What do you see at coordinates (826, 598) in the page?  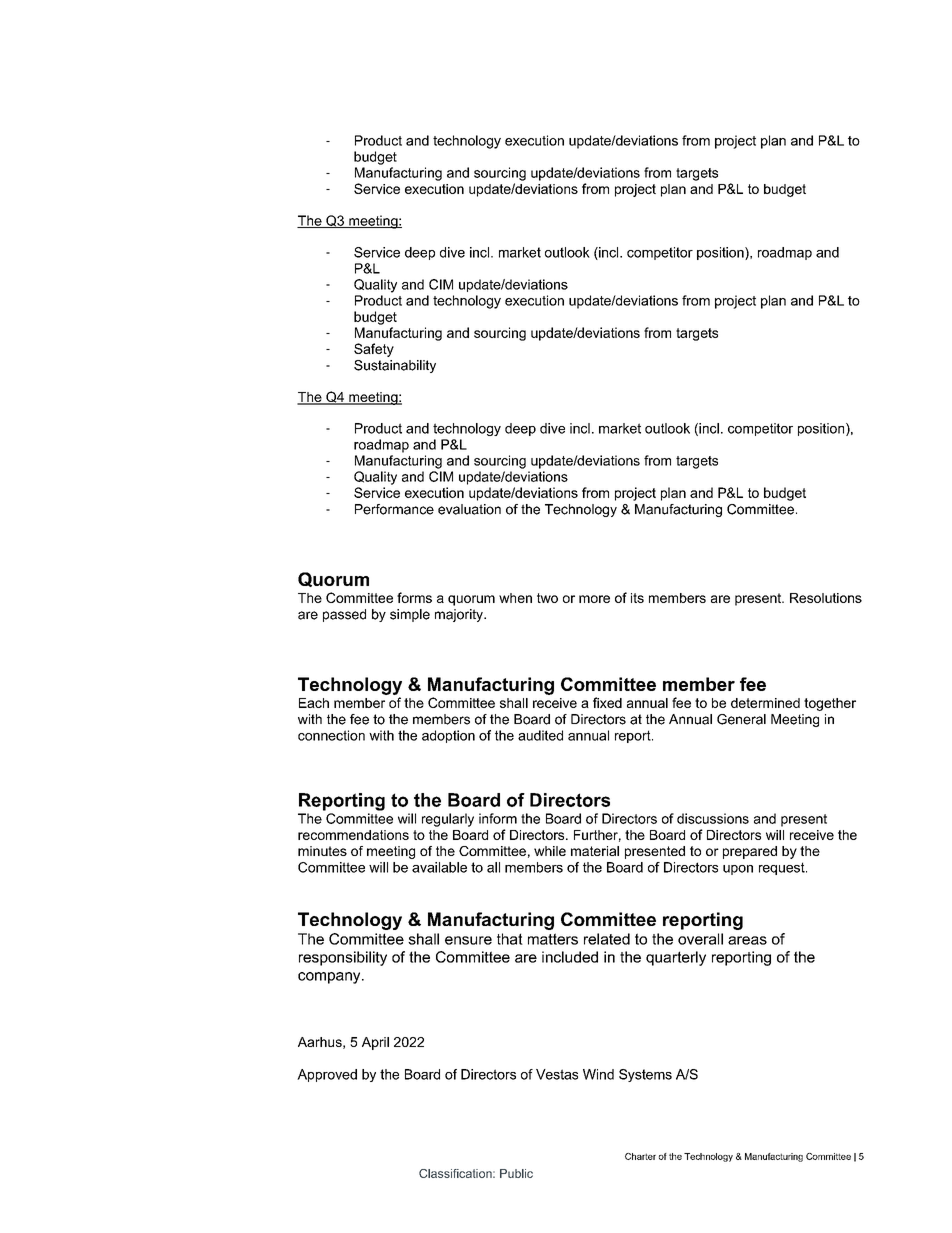 I see `Resolutions` at bounding box center [826, 598].
